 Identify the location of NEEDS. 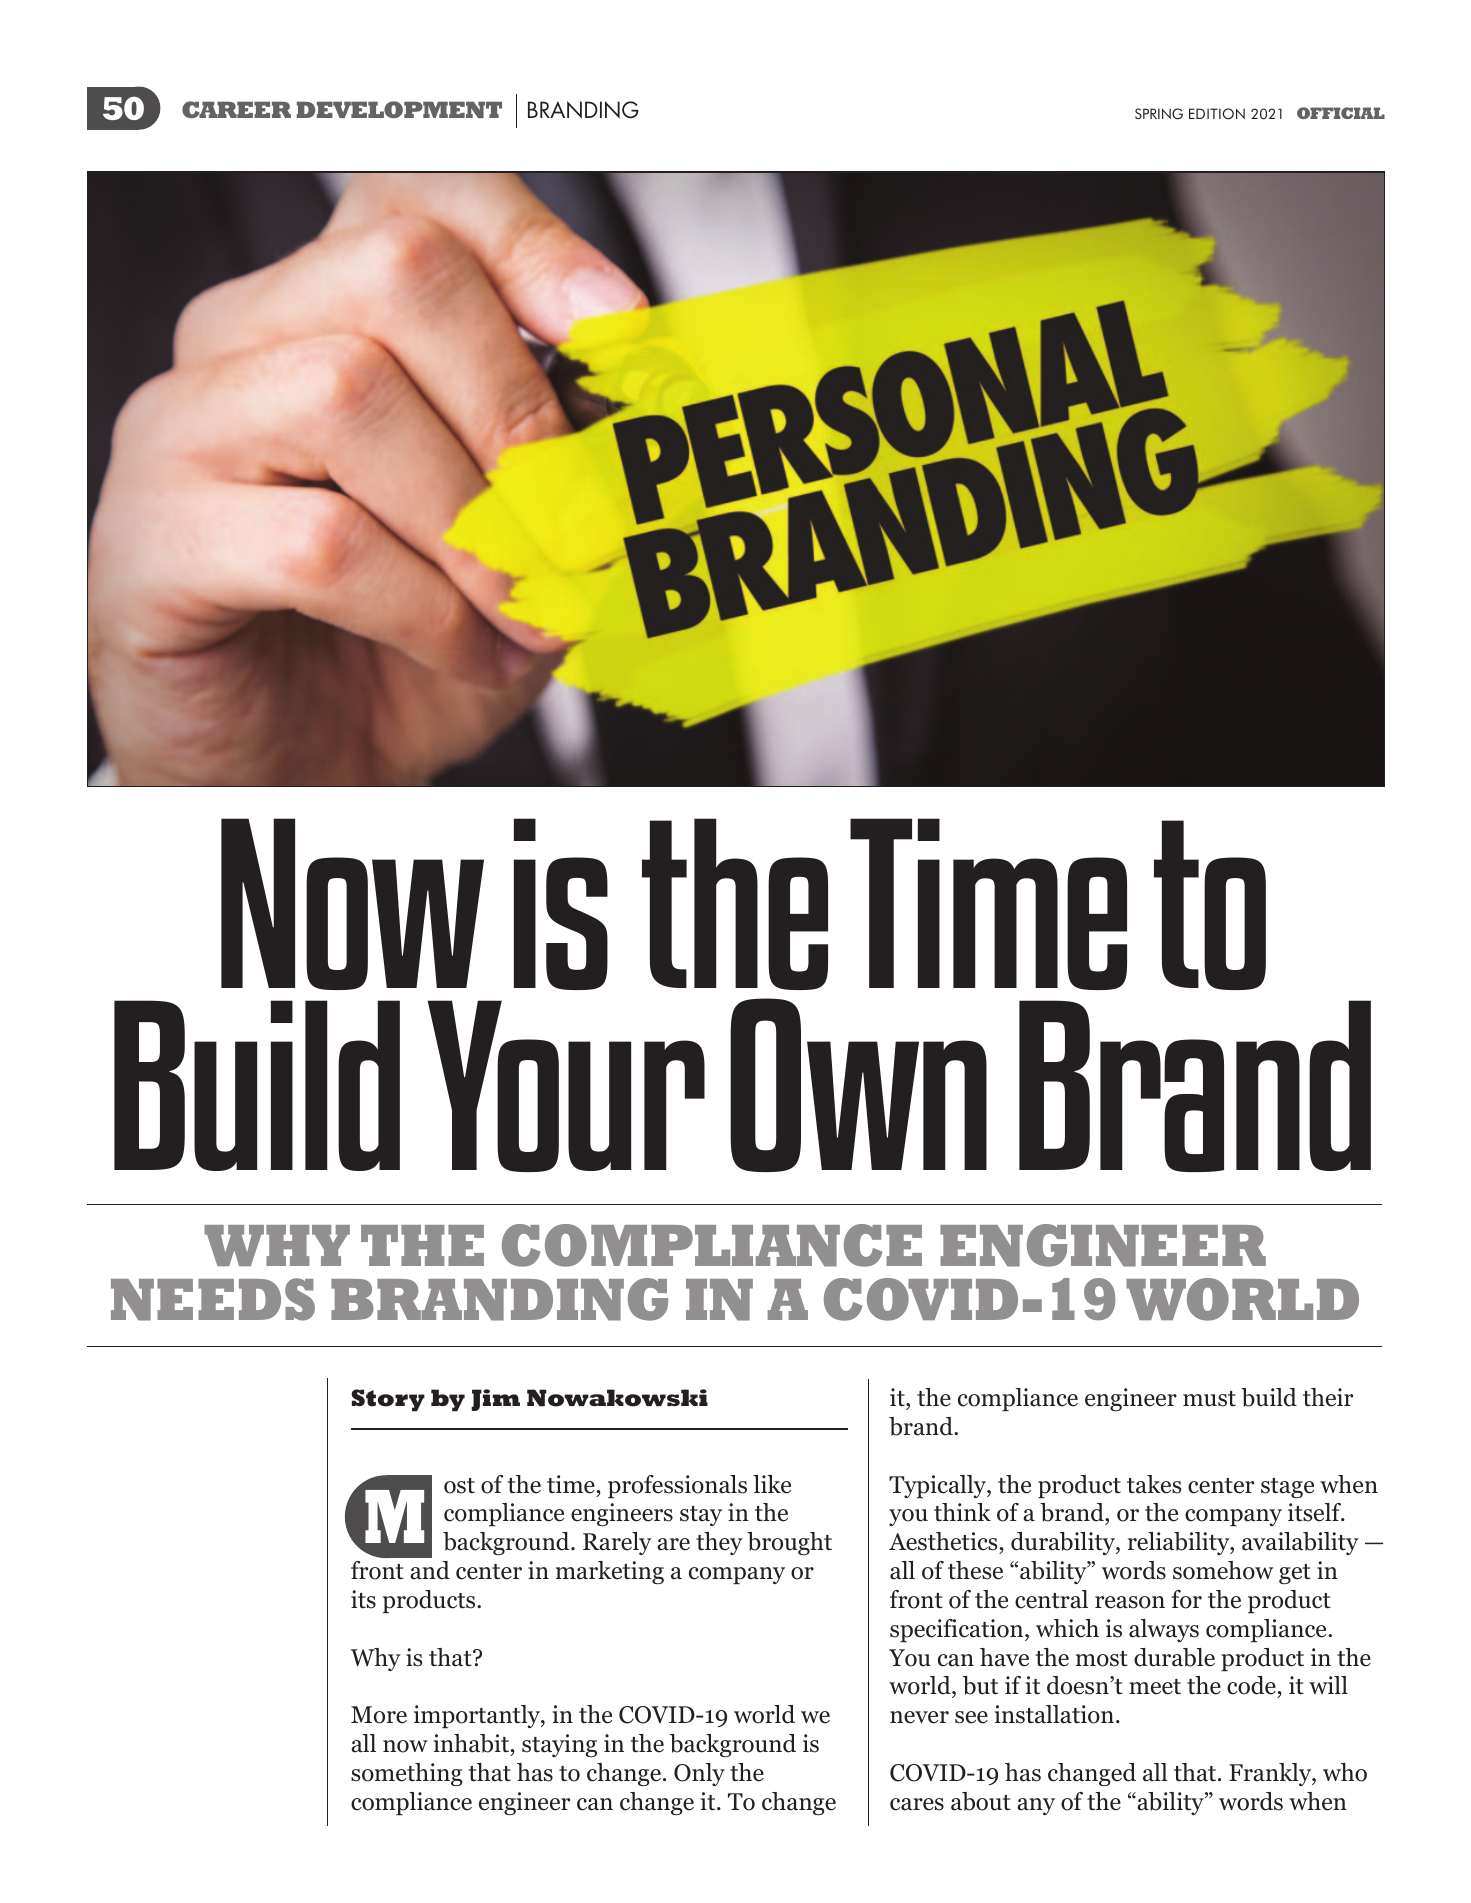
(213, 1299).
